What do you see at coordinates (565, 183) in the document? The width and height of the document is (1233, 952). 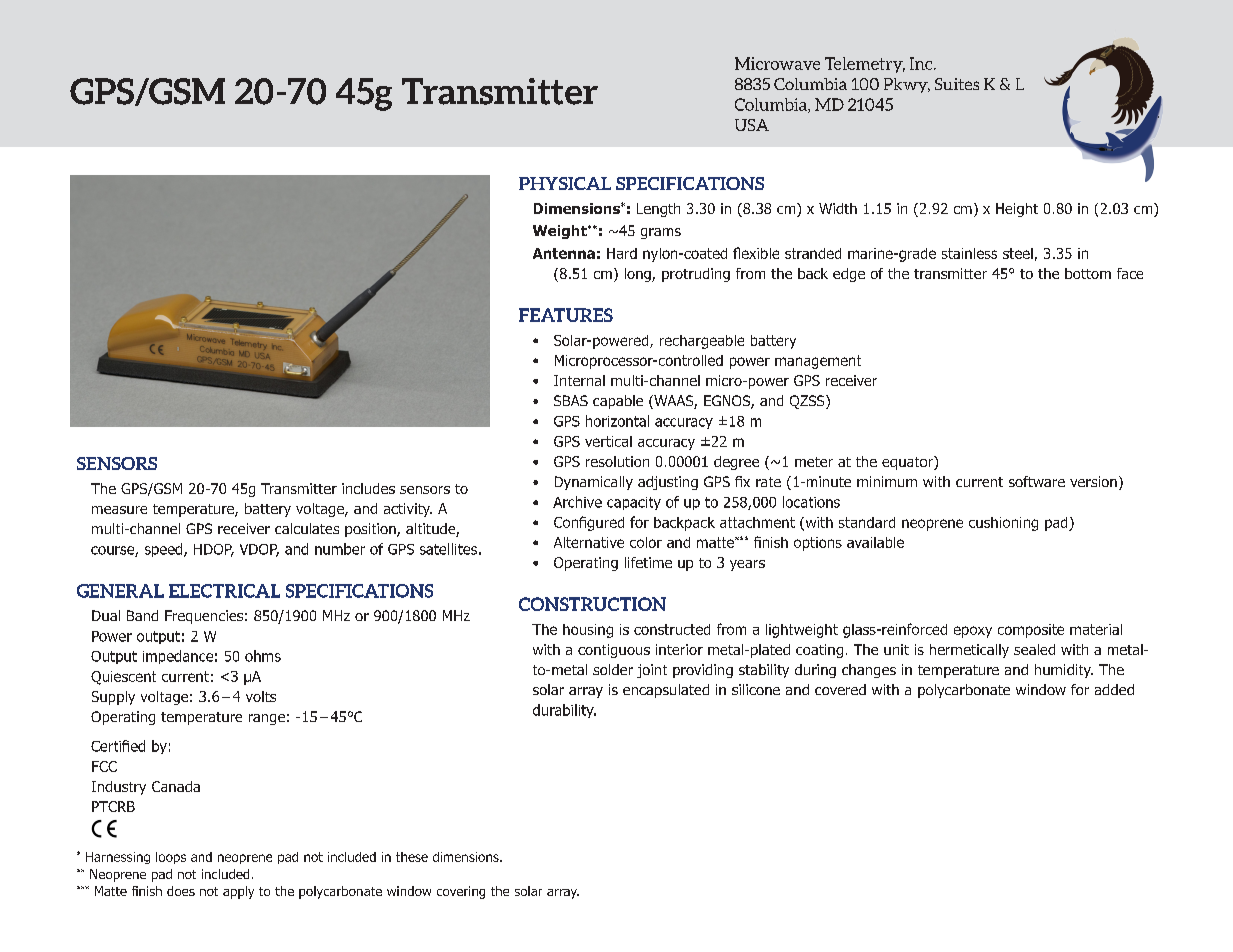 I see `PHYSICAL` at bounding box center [565, 183].
